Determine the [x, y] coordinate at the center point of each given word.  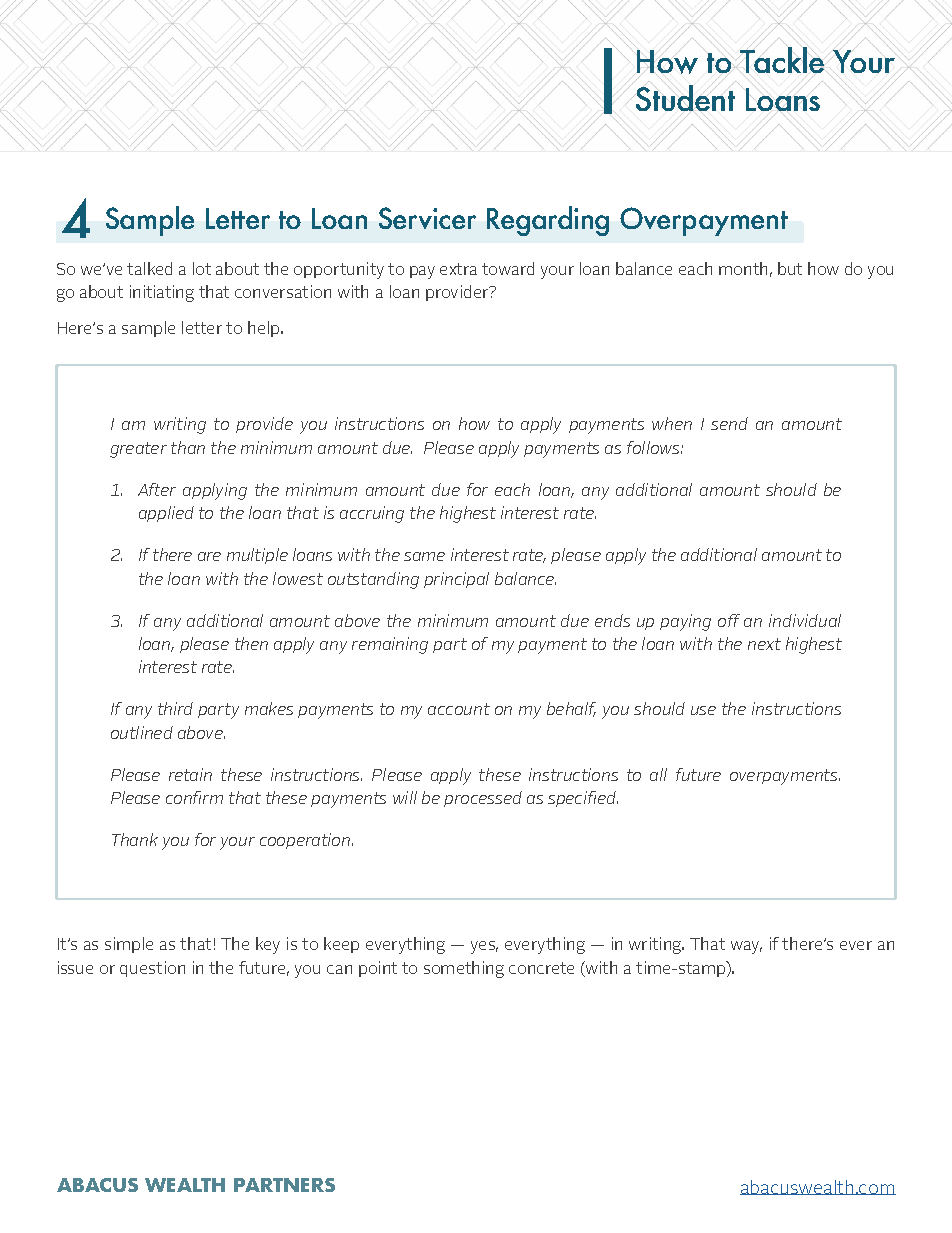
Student [684, 98]
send [729, 423]
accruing [372, 514]
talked [149, 268]
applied [166, 514]
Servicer [427, 218]
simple [129, 945]
